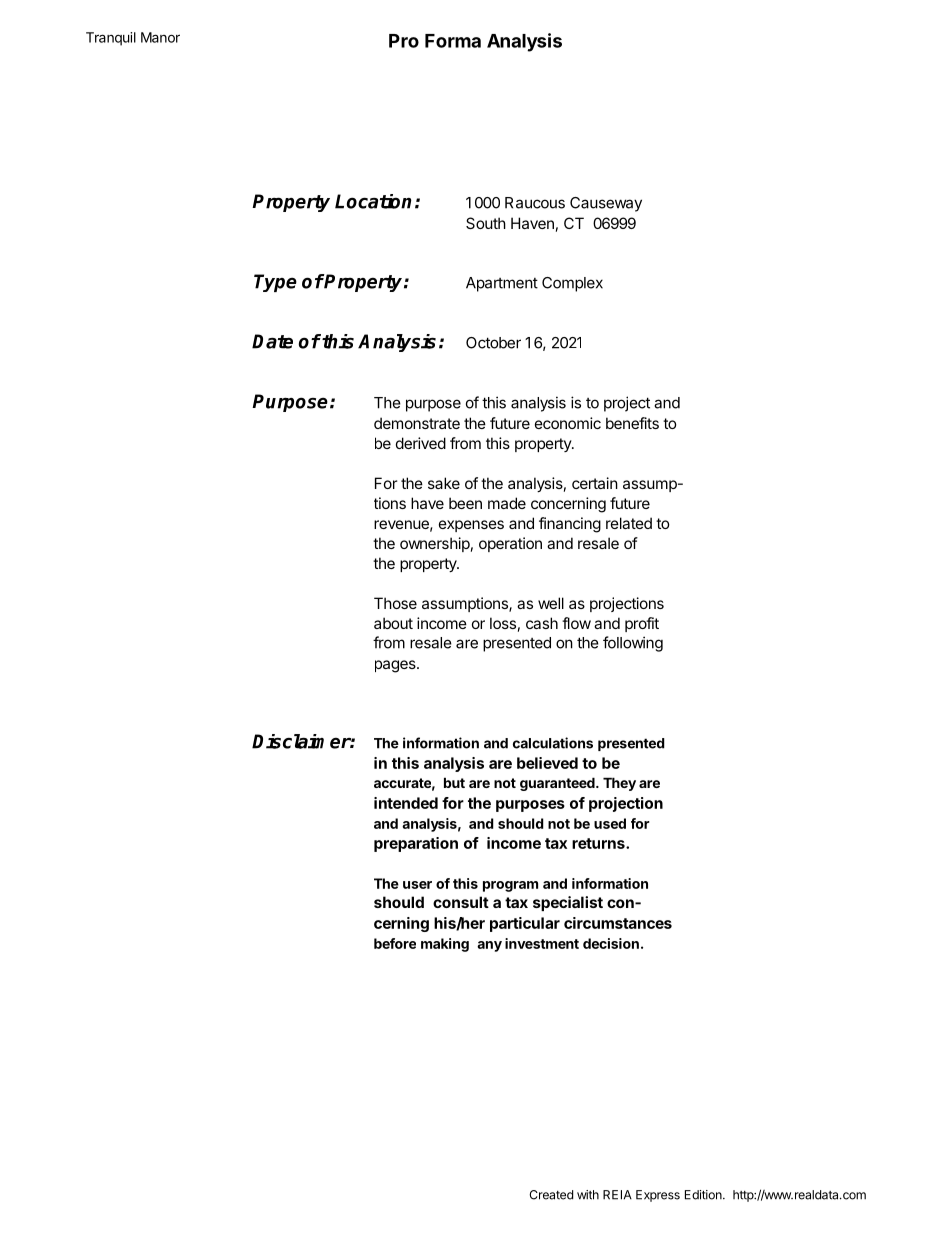 Image resolution: width=952 pixels, height=1233 pixels. Describe the element at coordinates (160, 37) in the document. I see `Manor` at that location.
